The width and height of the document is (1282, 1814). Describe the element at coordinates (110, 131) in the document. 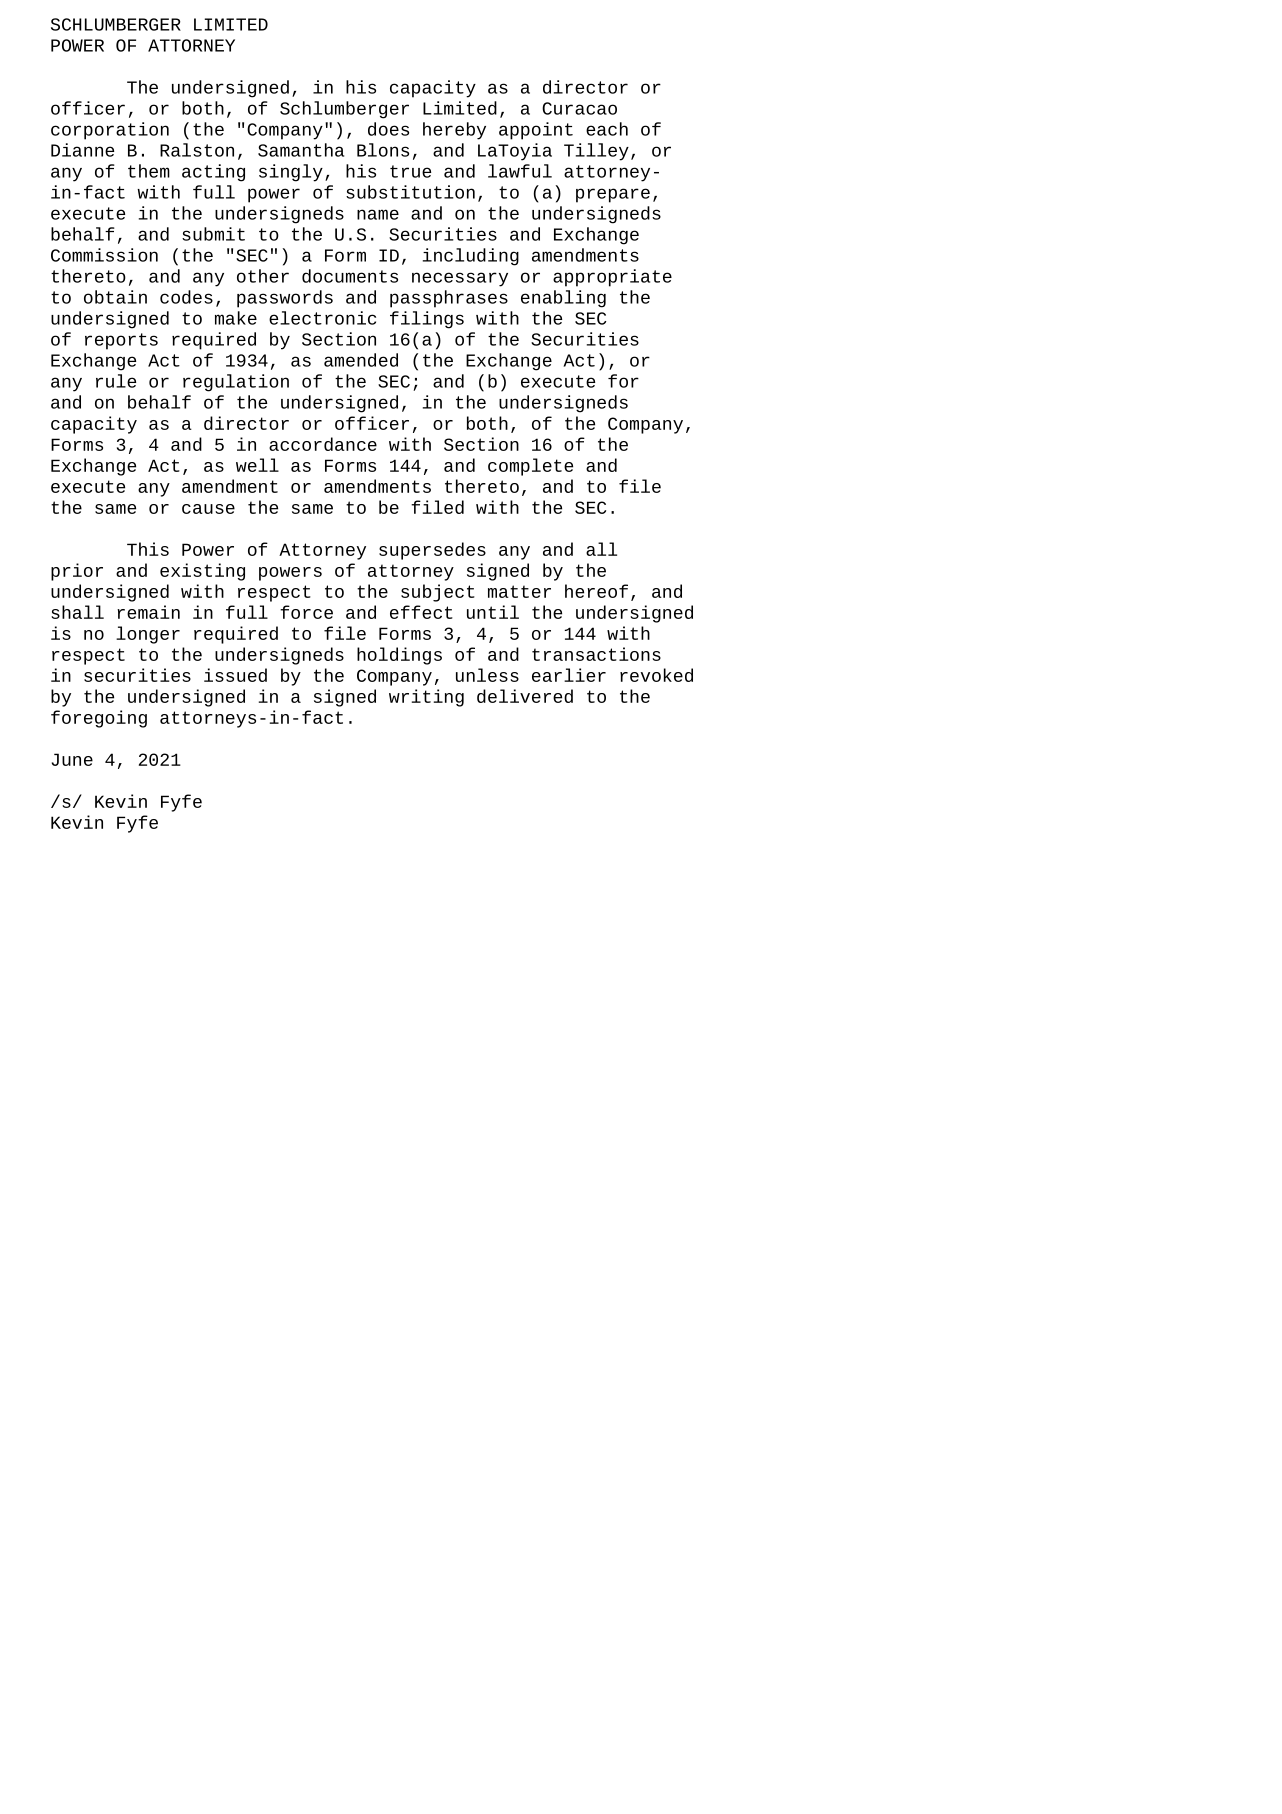

I see `corporation` at that location.
